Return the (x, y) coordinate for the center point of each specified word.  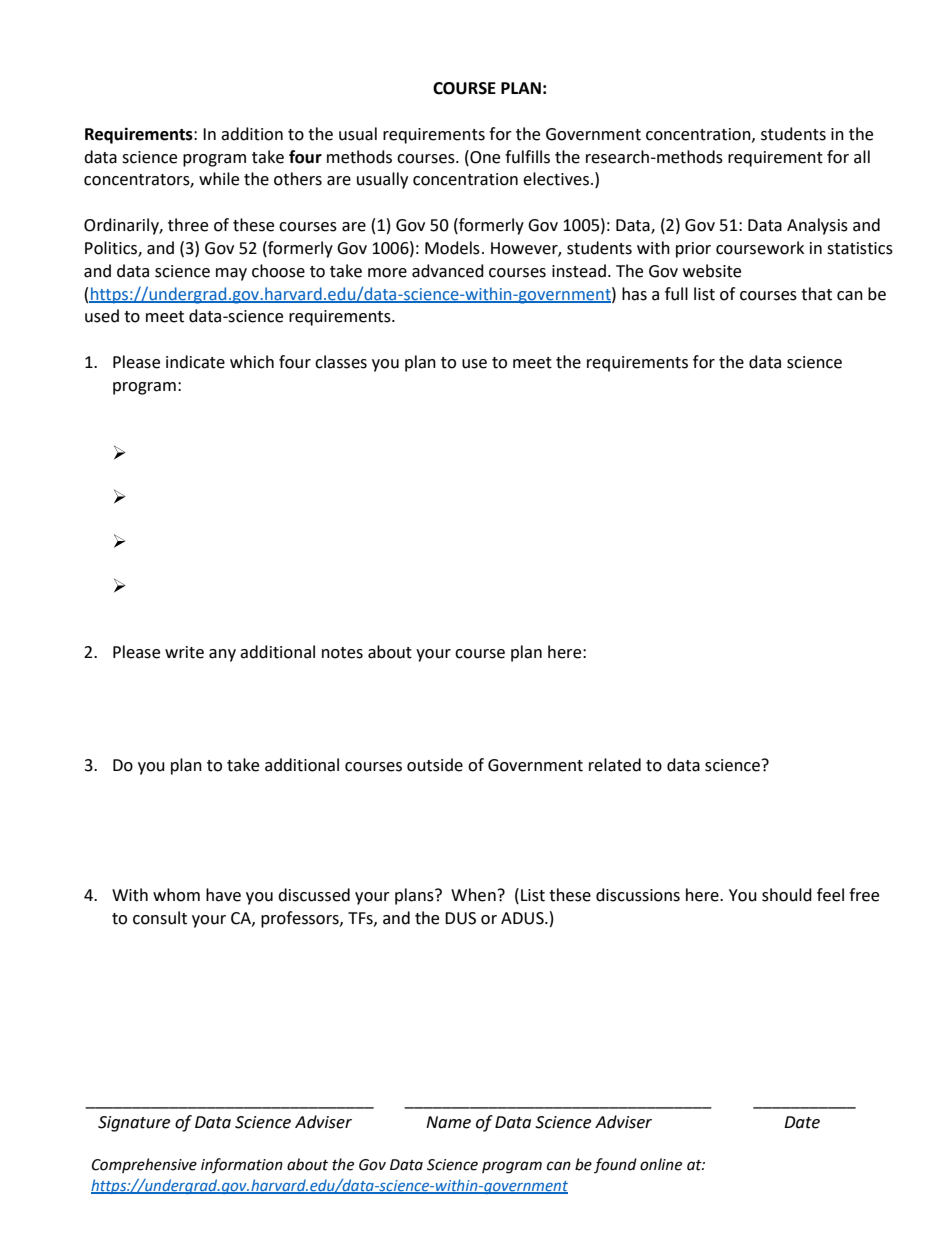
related (615, 765)
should (787, 895)
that (816, 294)
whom (176, 895)
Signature (134, 1124)
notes (342, 653)
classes (341, 362)
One (484, 157)
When (473, 895)
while (219, 179)
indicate (195, 362)
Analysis (817, 226)
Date (802, 1122)
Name (448, 1122)
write (184, 652)
